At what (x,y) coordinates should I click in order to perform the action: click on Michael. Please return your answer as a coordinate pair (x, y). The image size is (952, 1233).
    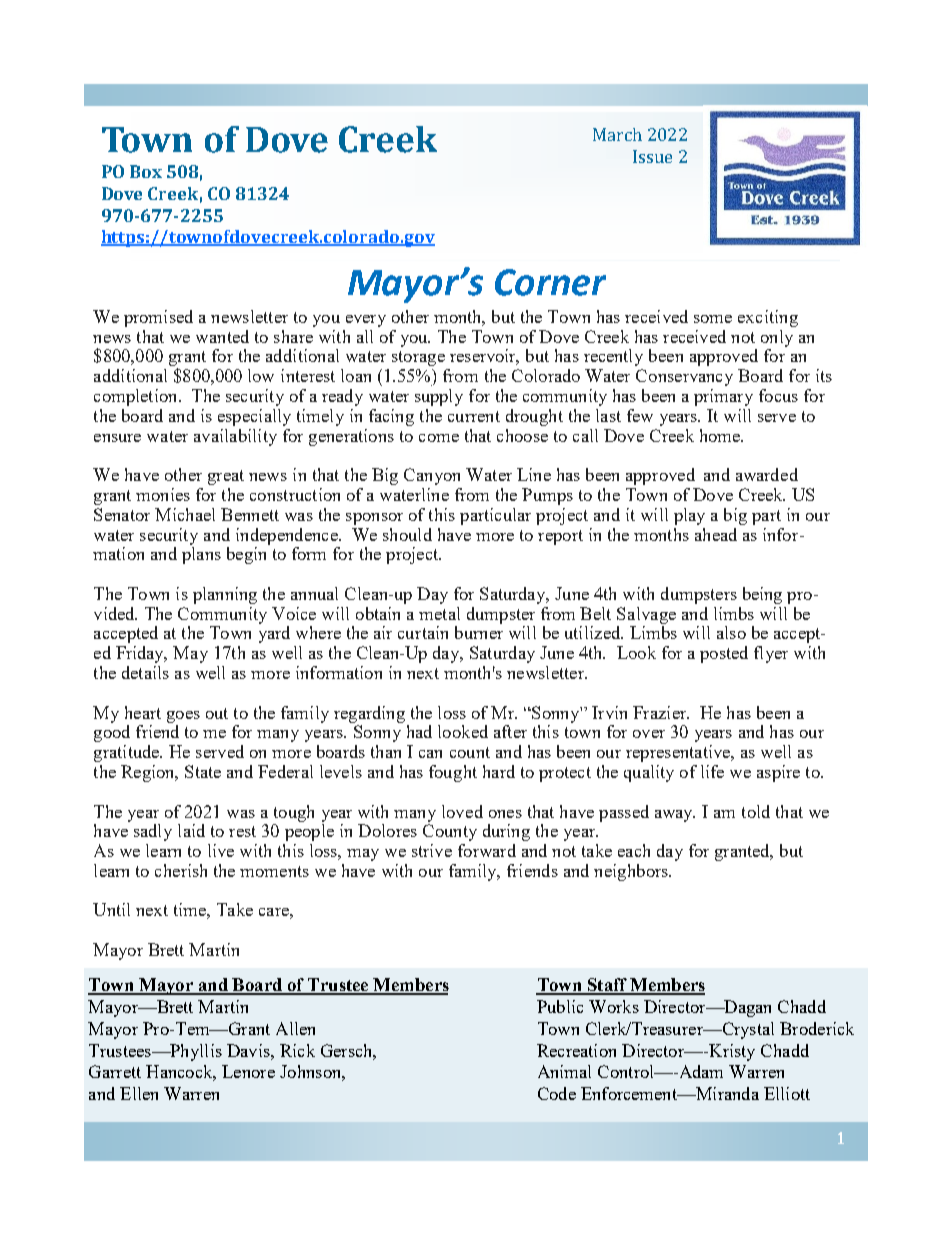
    Looking at the image, I should click on (185, 514).
